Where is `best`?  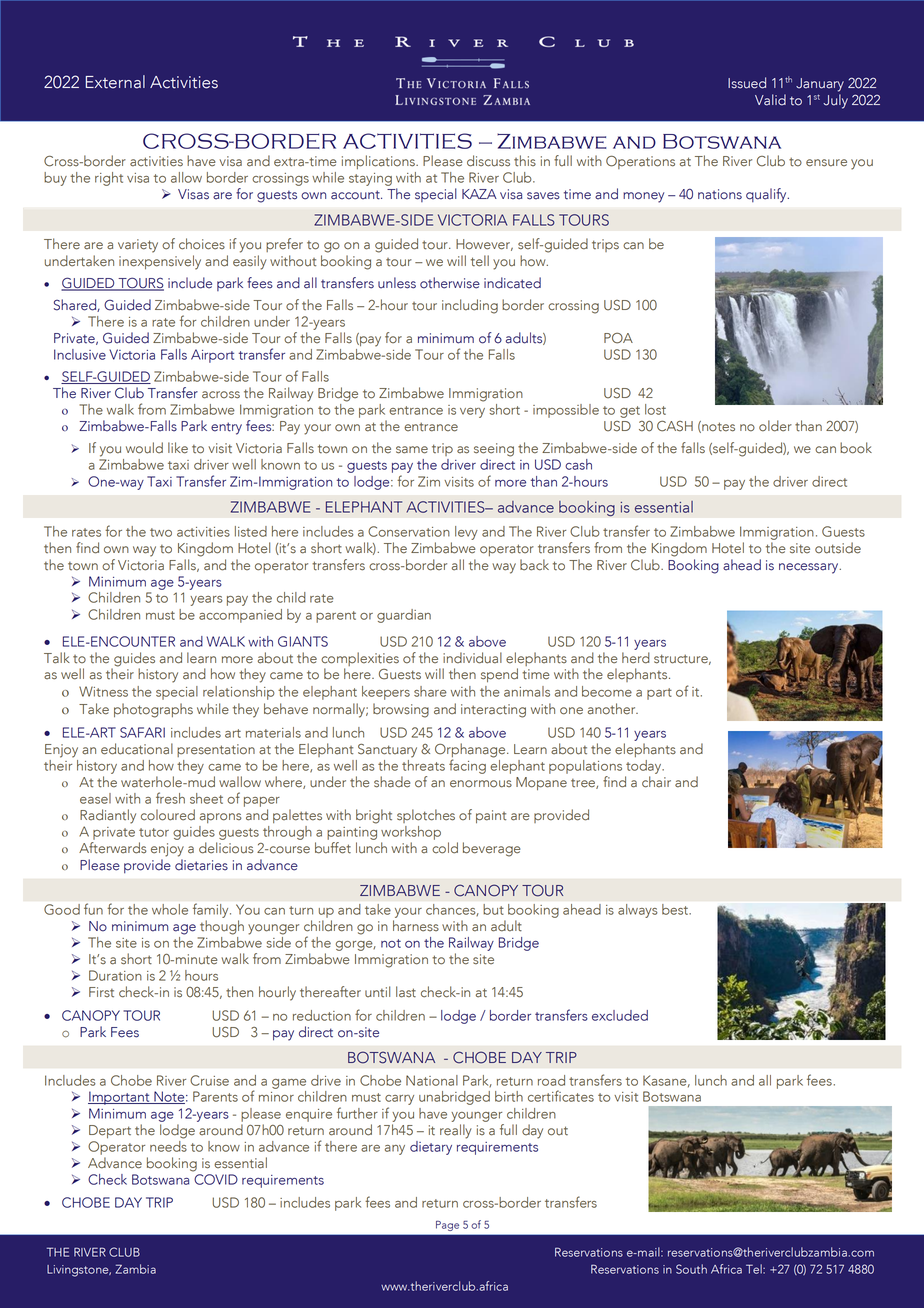
best is located at coordinates (676, 909).
